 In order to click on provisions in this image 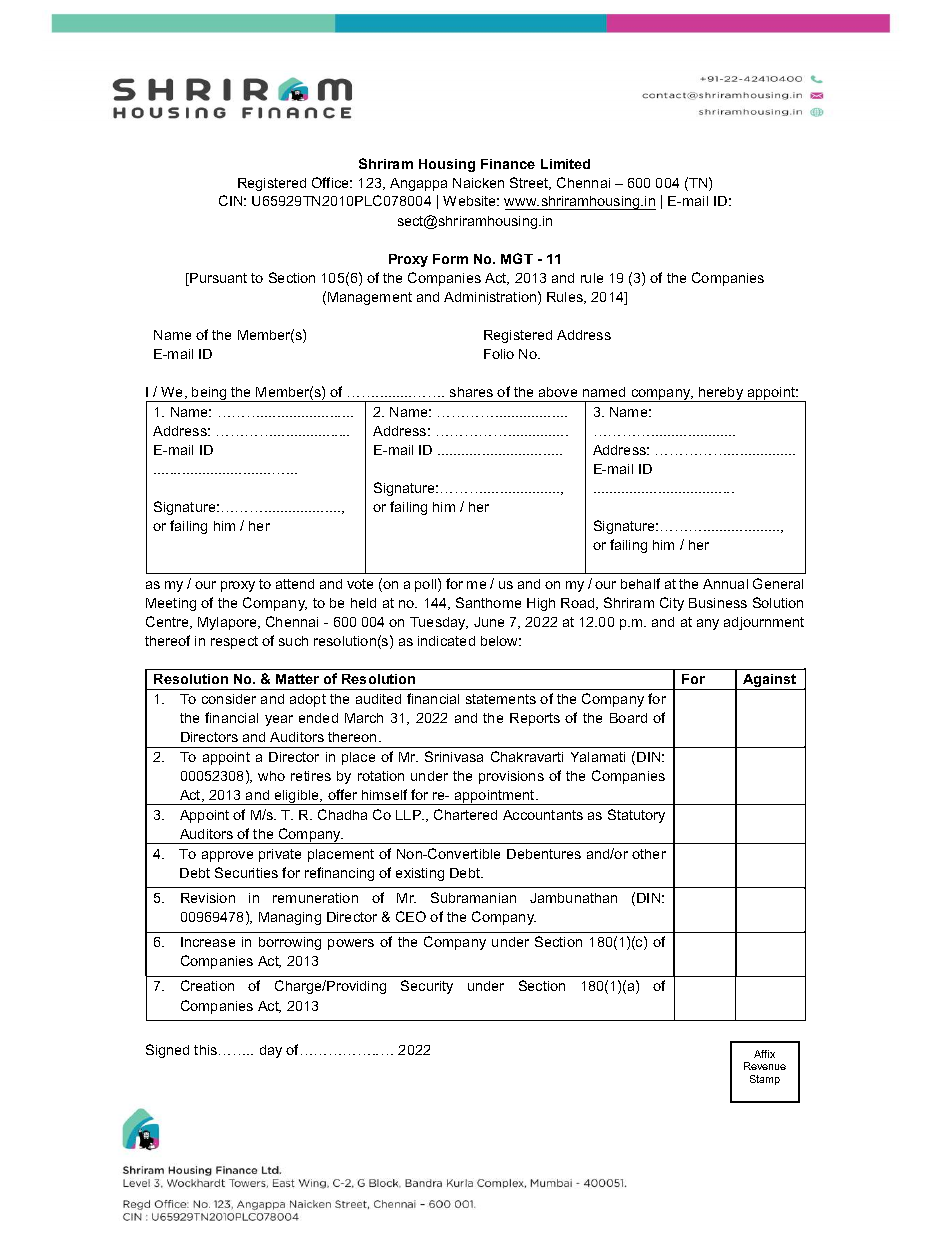, I will do `click(511, 777)`.
